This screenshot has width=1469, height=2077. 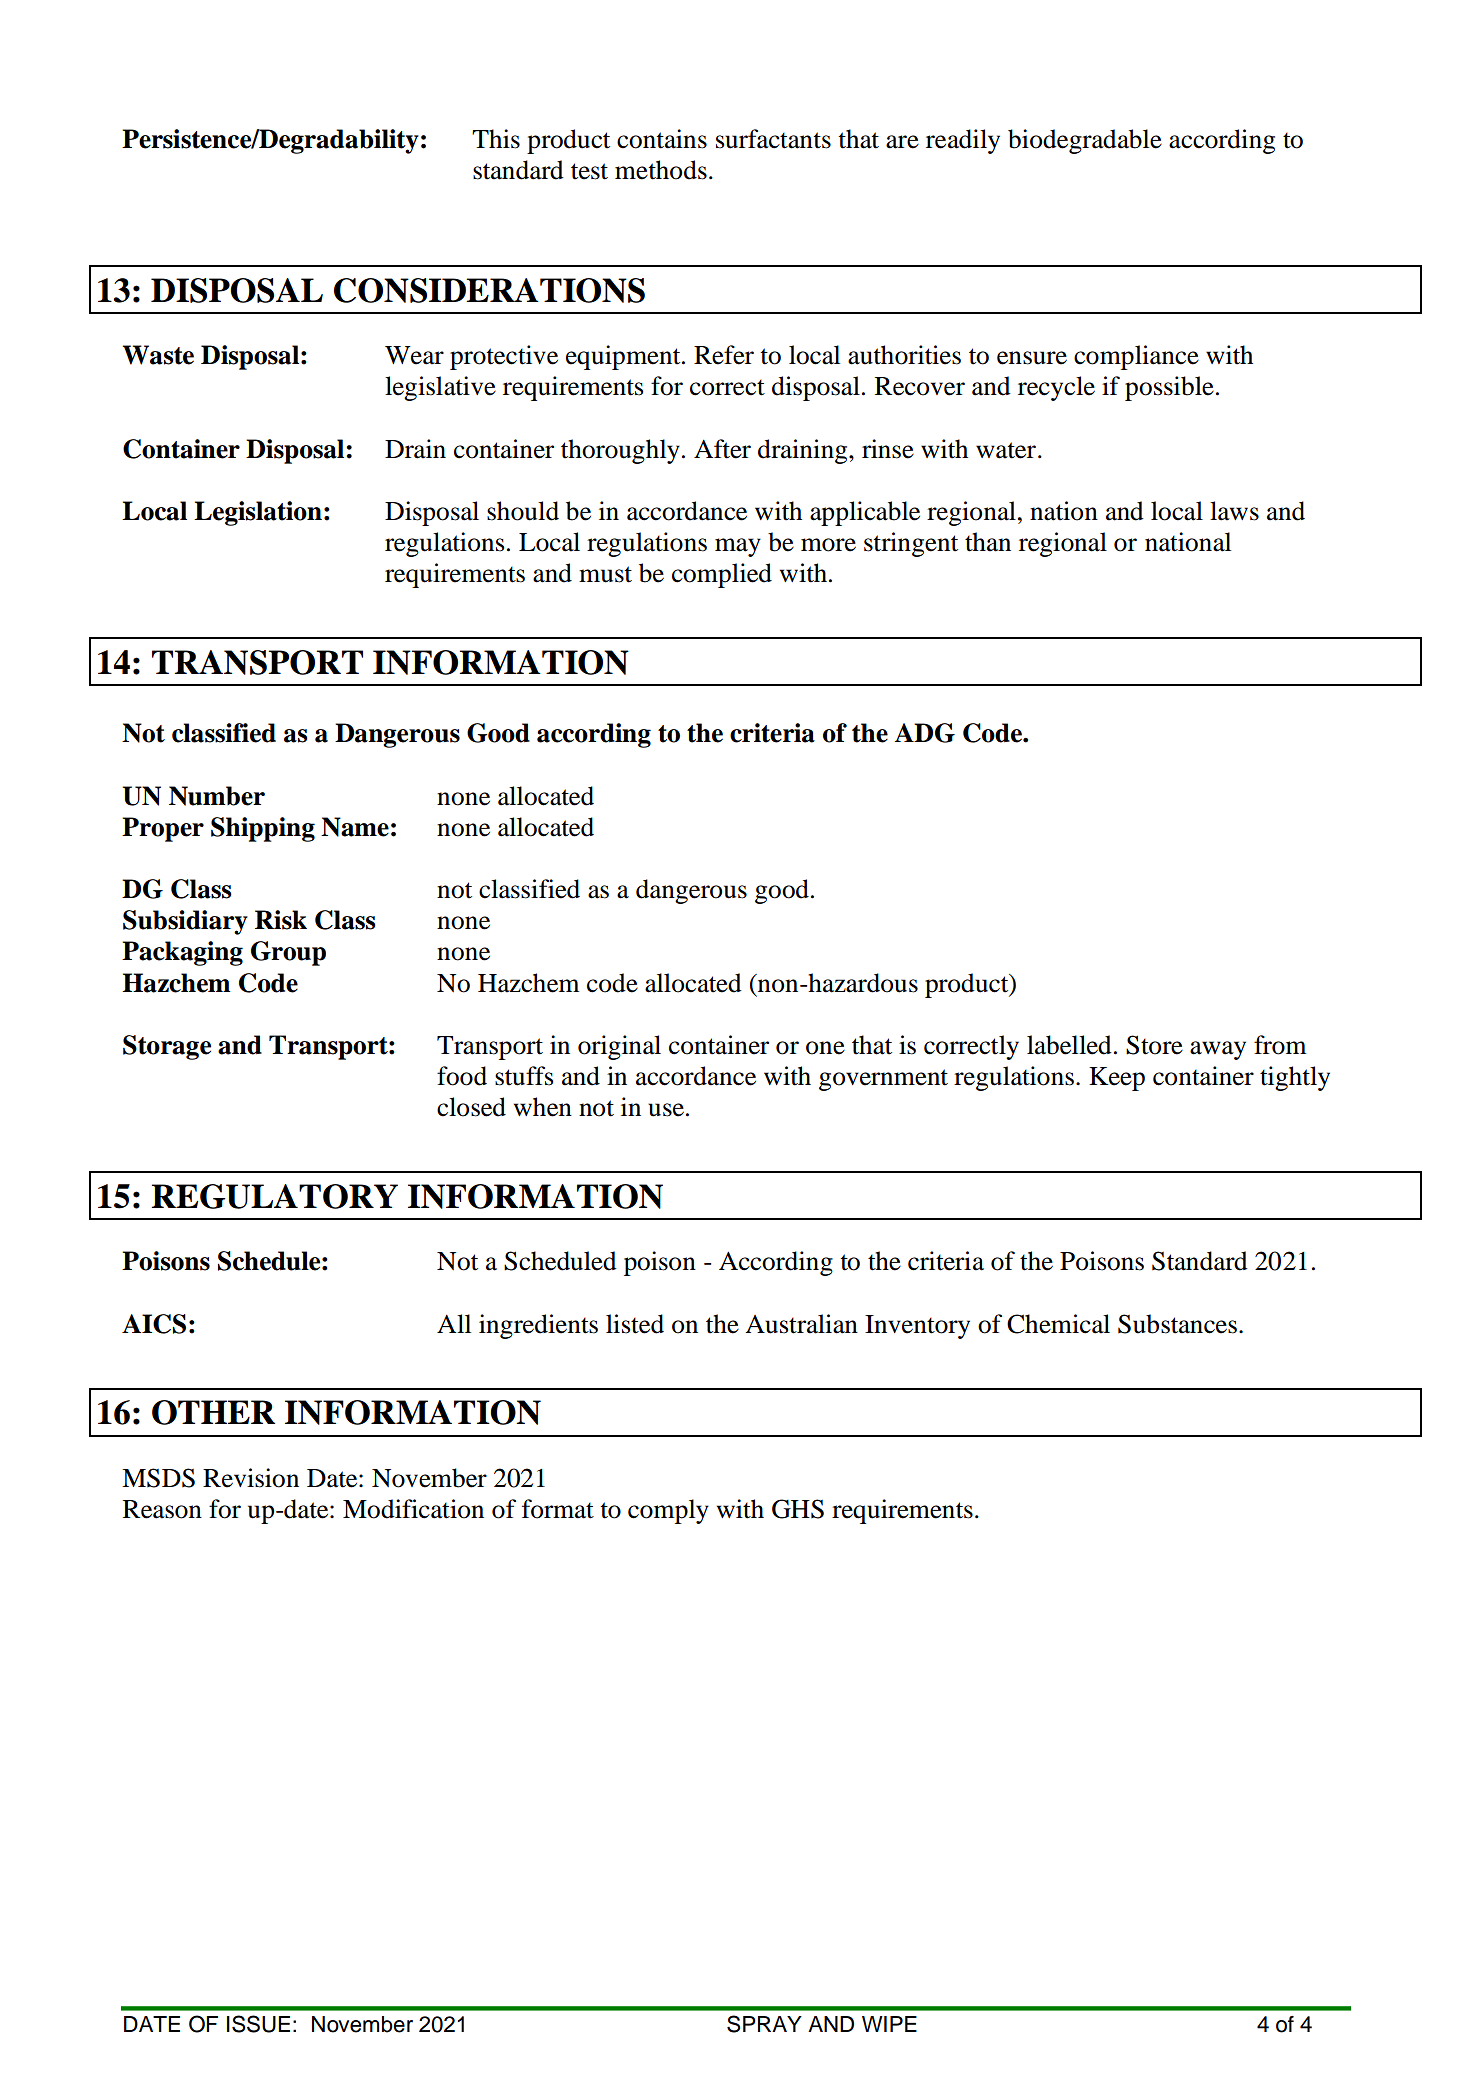 What do you see at coordinates (924, 733) in the screenshot?
I see `ADG` at bounding box center [924, 733].
